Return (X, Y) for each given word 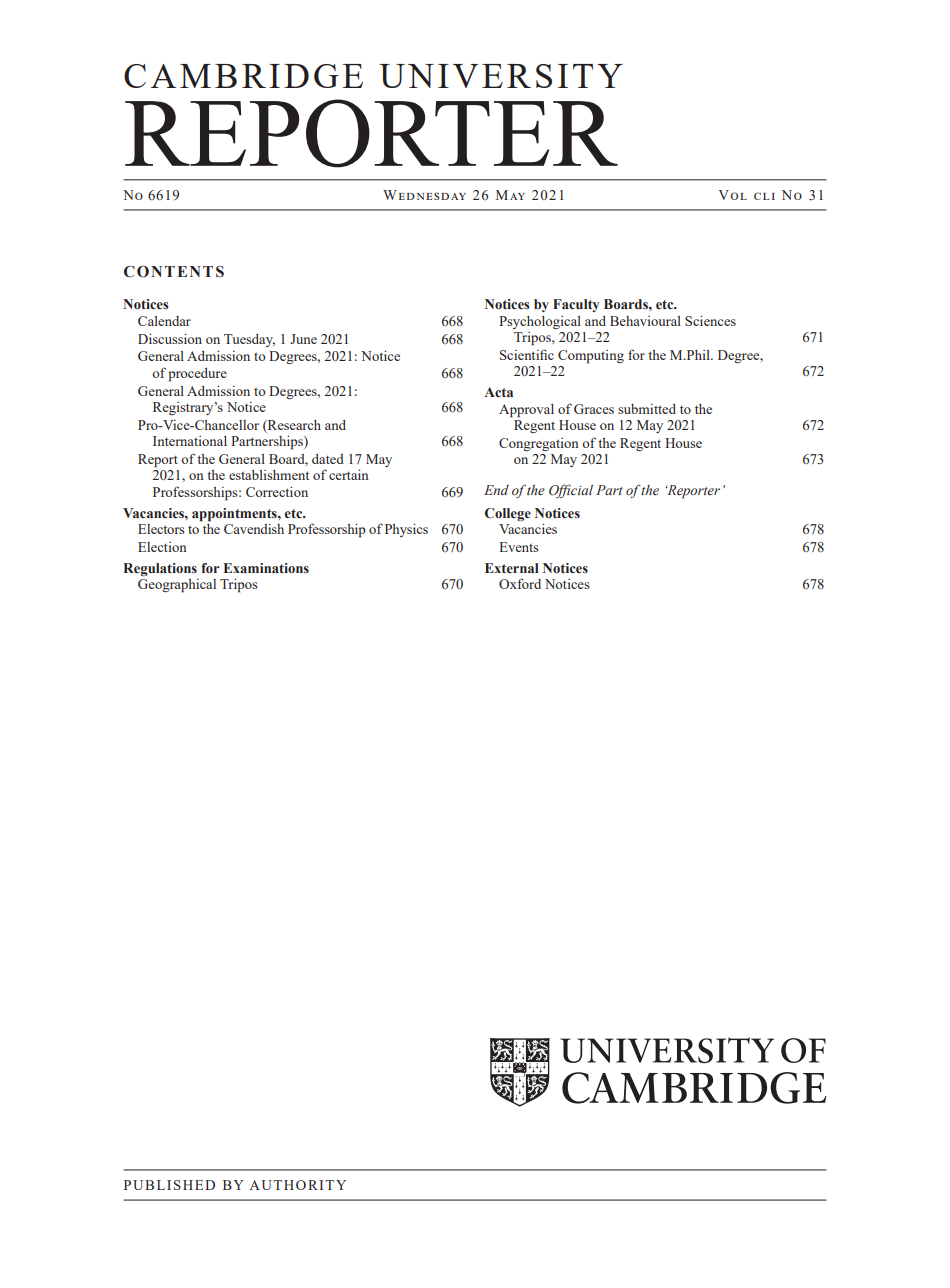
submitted (647, 409)
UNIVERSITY (501, 76)
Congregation (539, 444)
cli (764, 196)
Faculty (576, 305)
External (512, 568)
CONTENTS (174, 272)
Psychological (540, 322)
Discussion (170, 338)
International (190, 441)
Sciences (710, 320)
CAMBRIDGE (243, 76)
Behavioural (645, 321)
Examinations (266, 568)
